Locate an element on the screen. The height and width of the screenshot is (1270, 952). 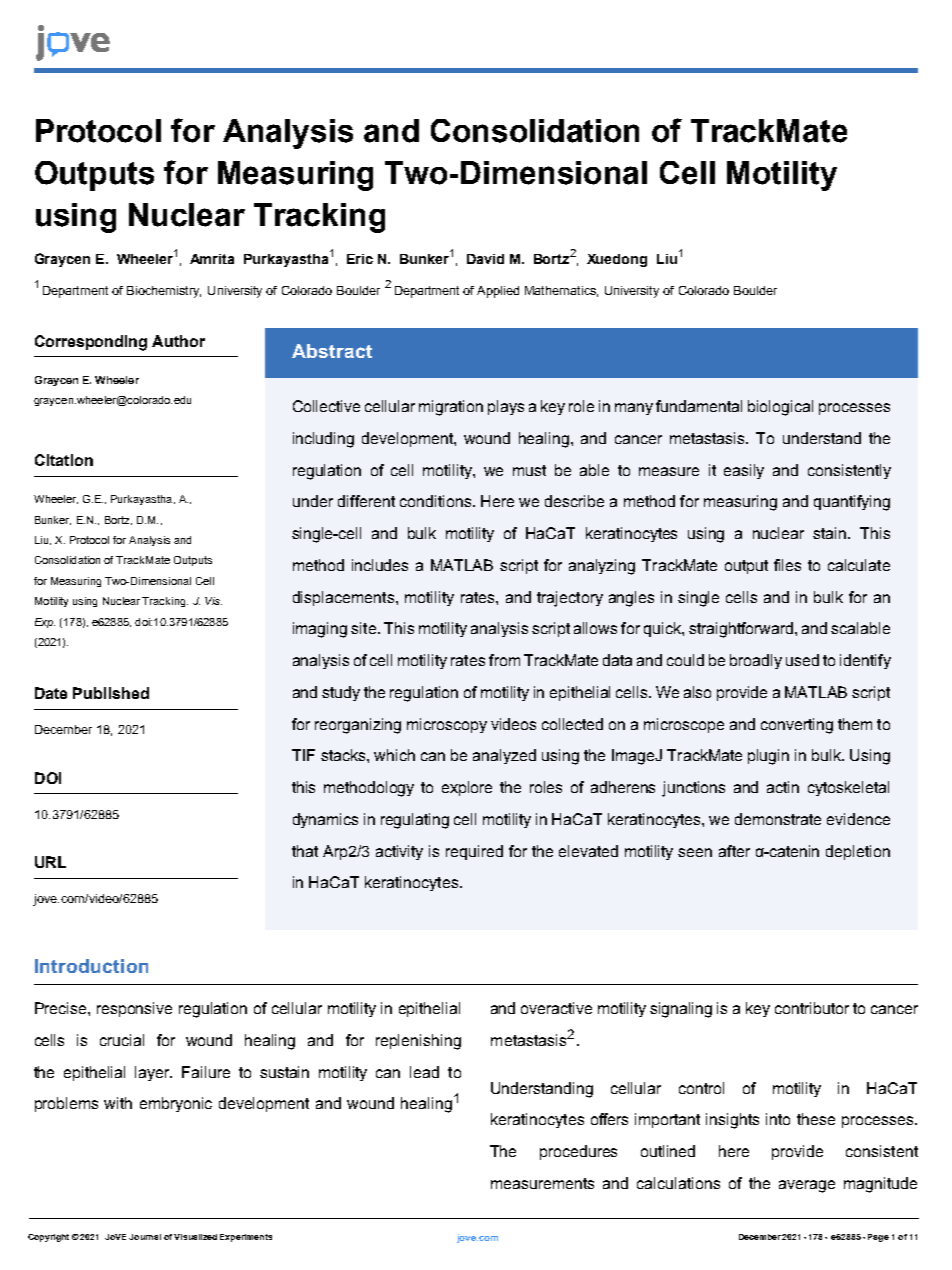
URL is located at coordinates (50, 862).
